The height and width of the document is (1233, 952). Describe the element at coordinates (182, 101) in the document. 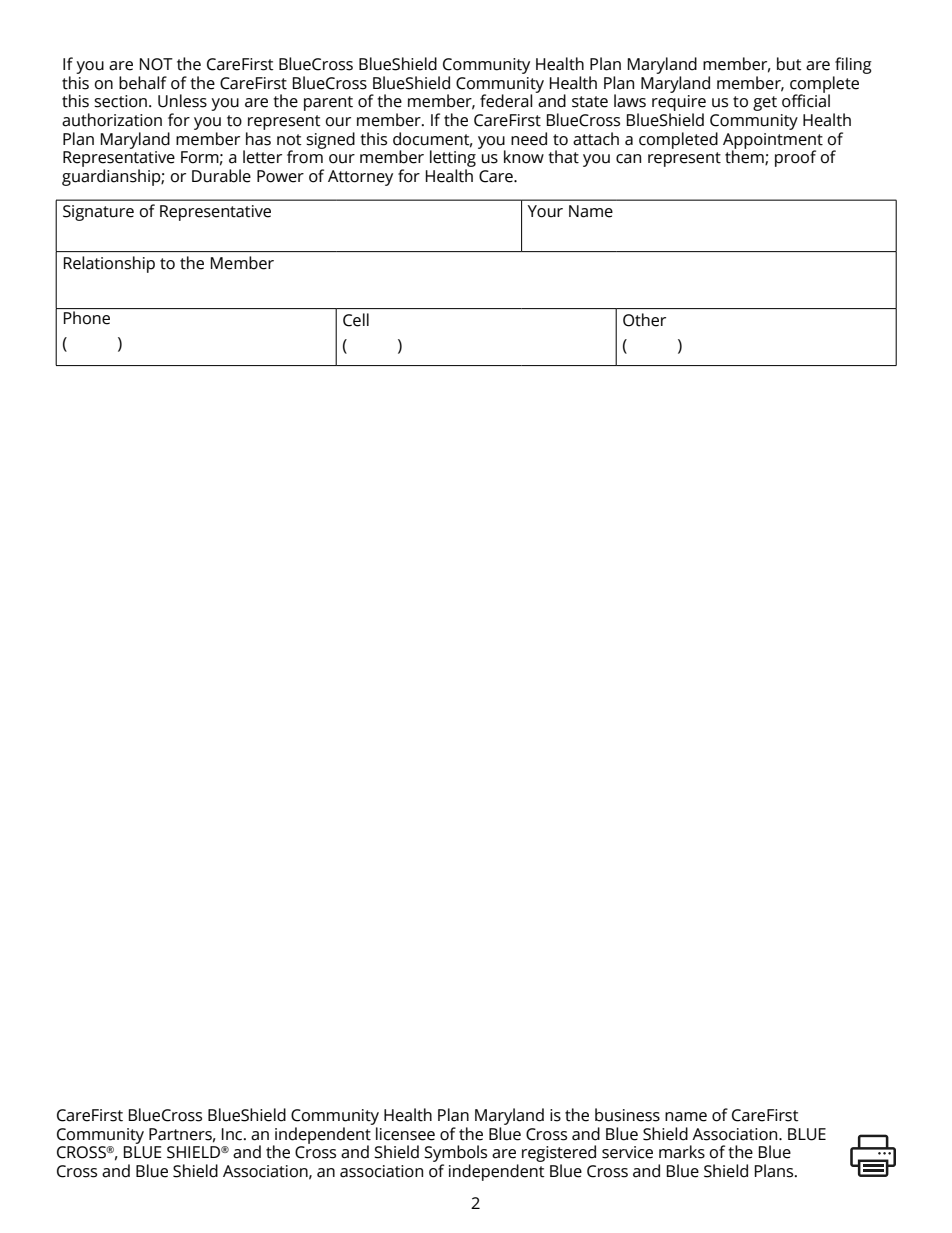

I see `Unless` at that location.
